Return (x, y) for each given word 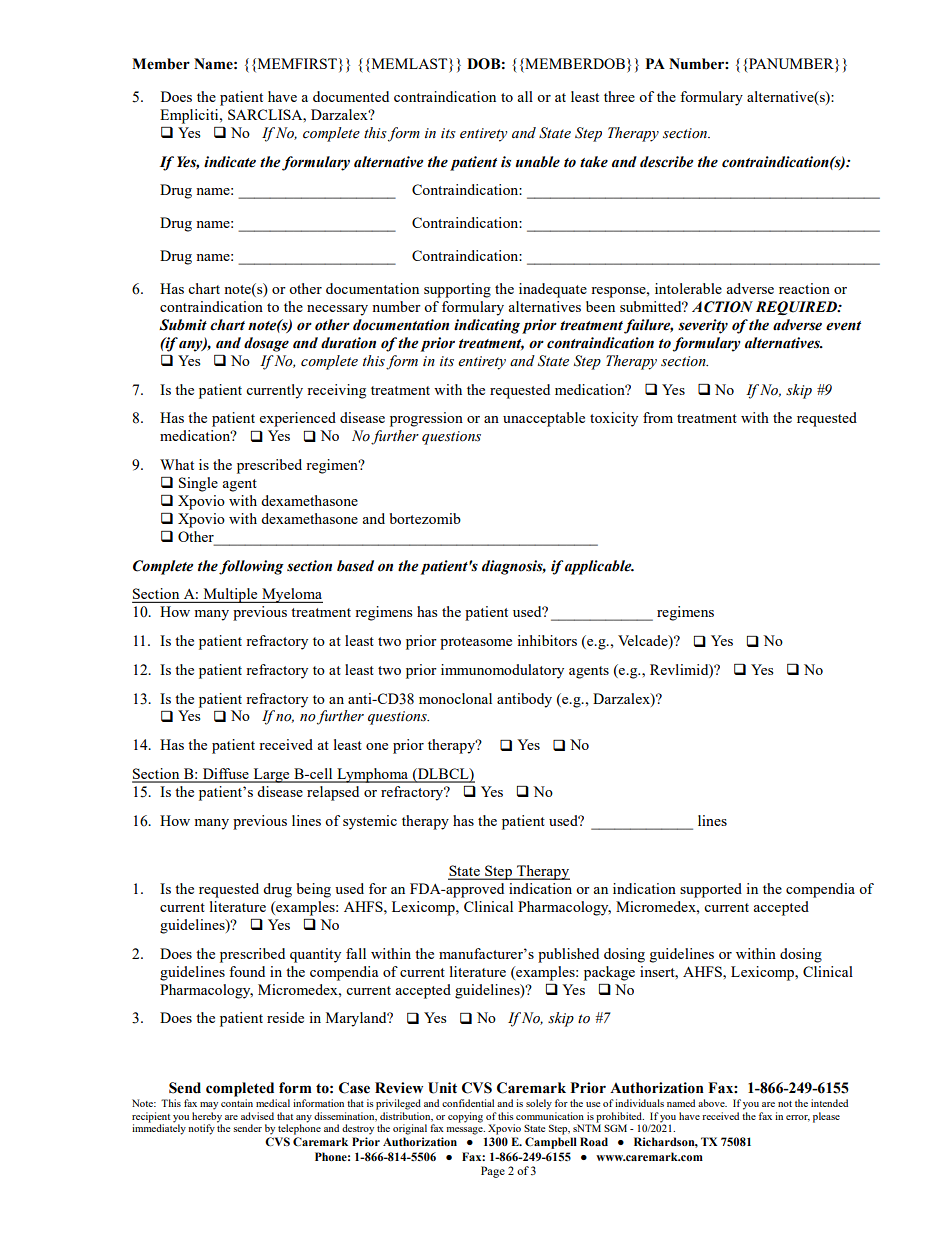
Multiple (230, 595)
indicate (230, 162)
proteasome (476, 643)
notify (201, 1129)
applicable (599, 567)
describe (666, 162)
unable (538, 162)
